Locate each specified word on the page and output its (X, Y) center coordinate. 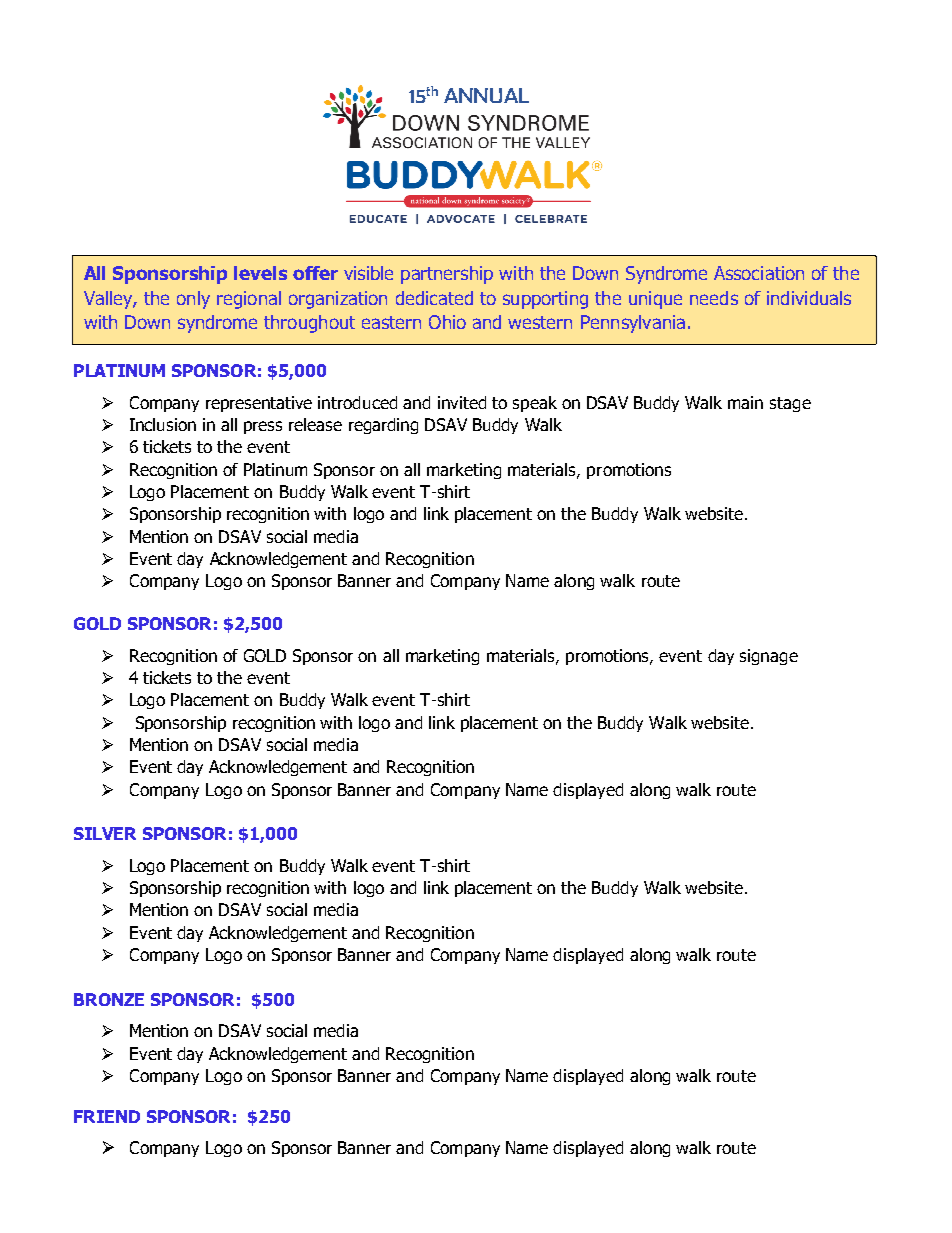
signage (769, 657)
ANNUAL (486, 95)
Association (759, 273)
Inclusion (163, 424)
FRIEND (107, 1116)
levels (260, 273)
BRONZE (109, 999)
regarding (383, 426)
